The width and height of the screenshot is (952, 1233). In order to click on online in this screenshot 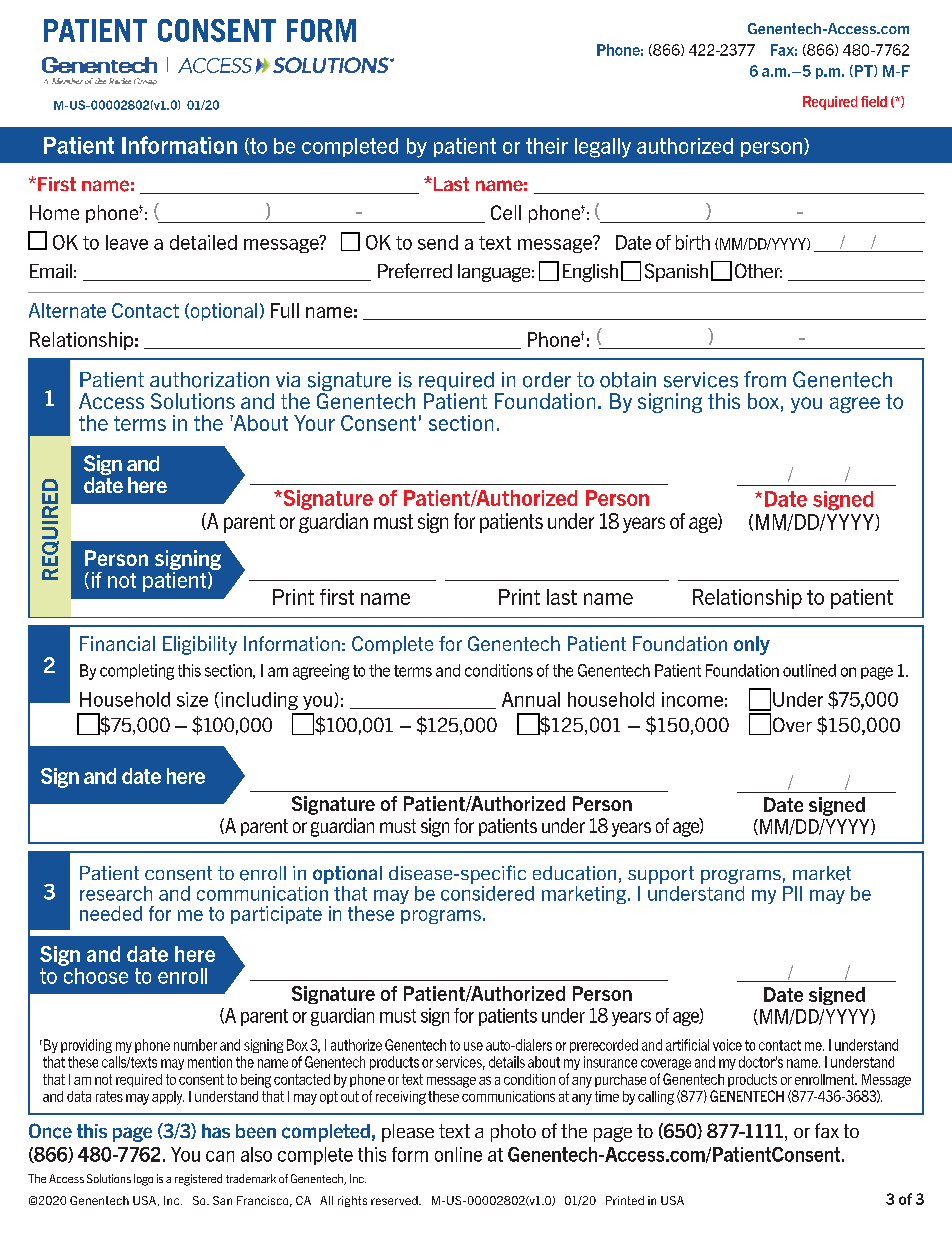, I will do `click(458, 1154)`.
